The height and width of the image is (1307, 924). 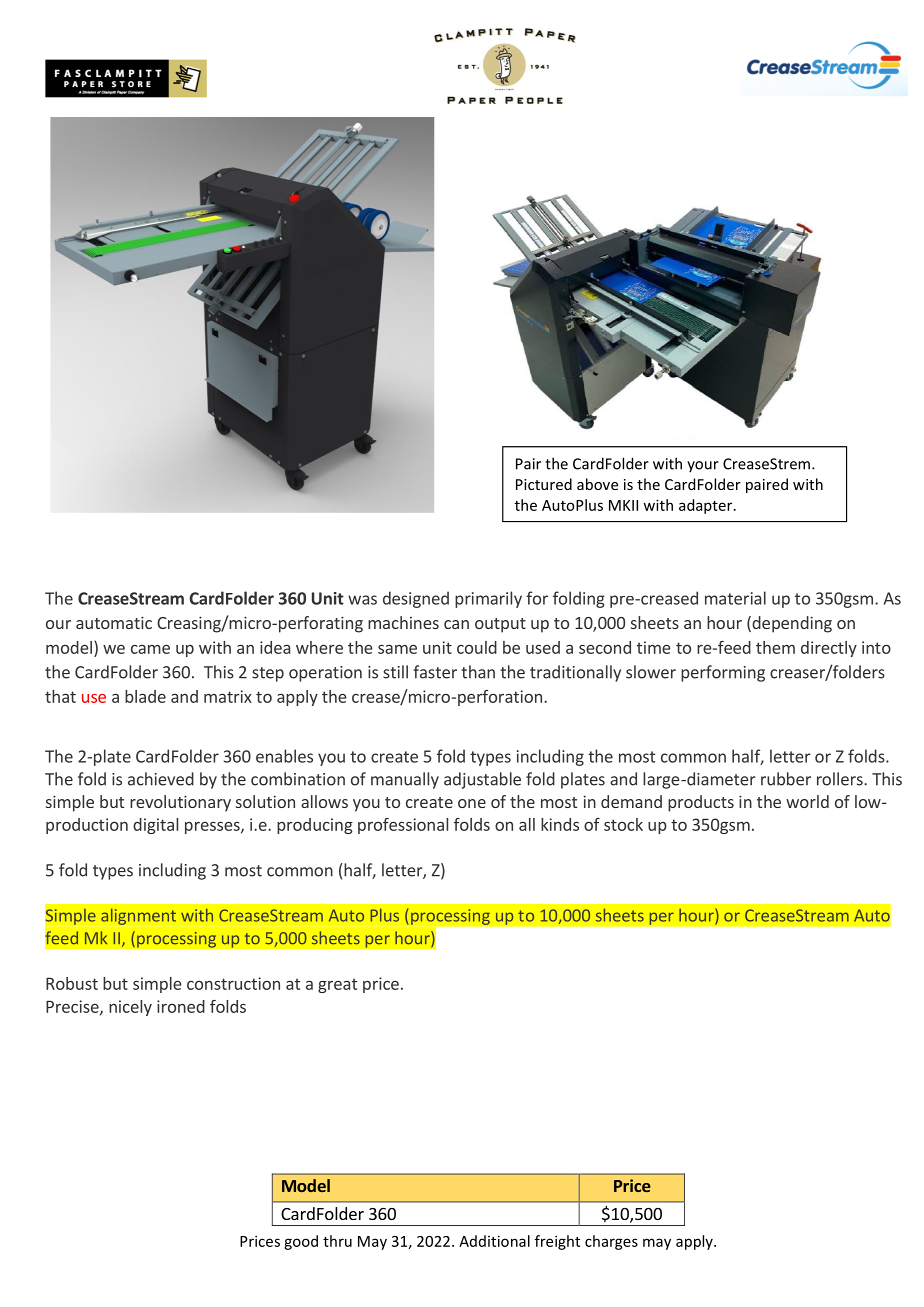 What do you see at coordinates (150, 649) in the image?
I see `came` at bounding box center [150, 649].
